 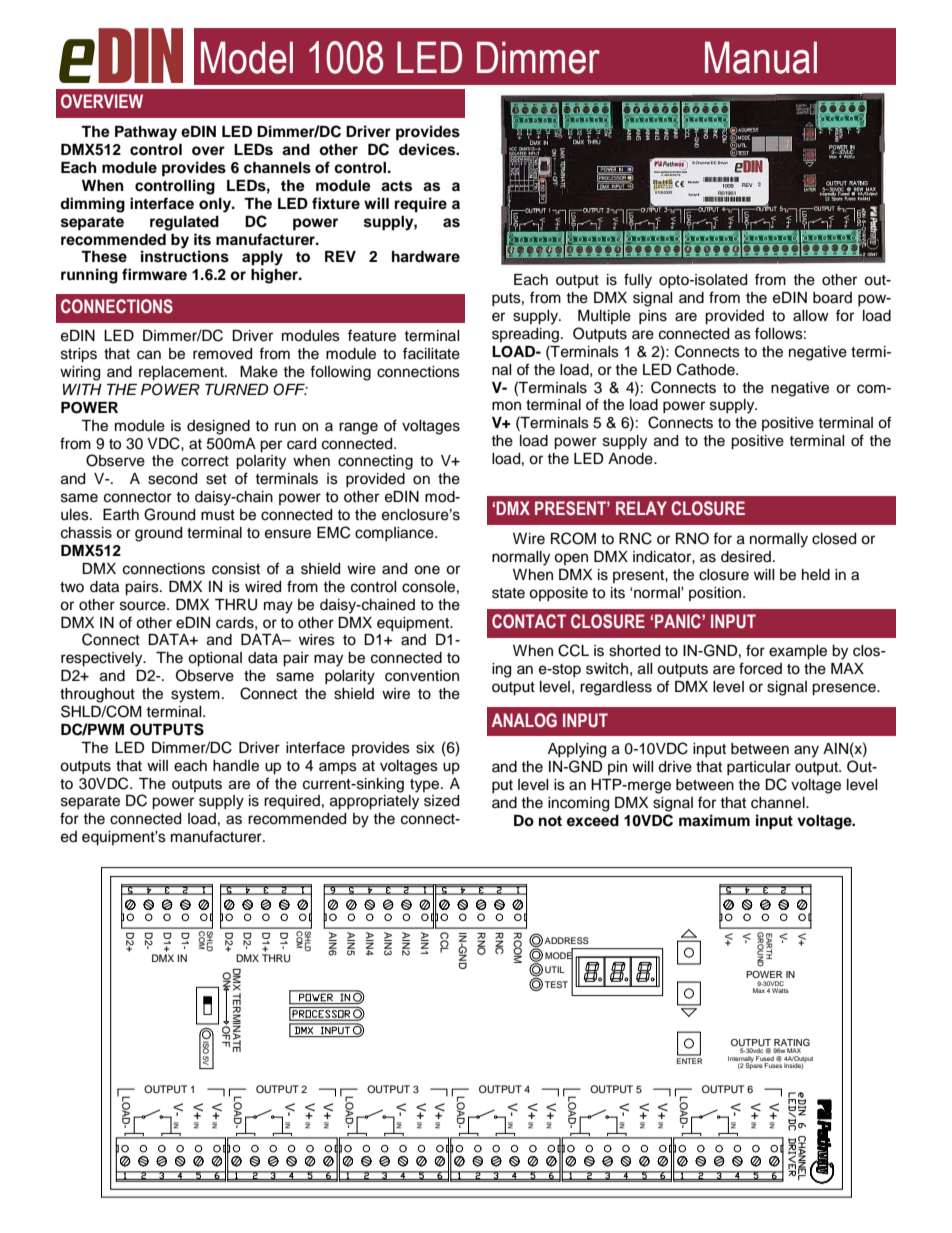 I want to click on Pathway, so click(x=146, y=133).
